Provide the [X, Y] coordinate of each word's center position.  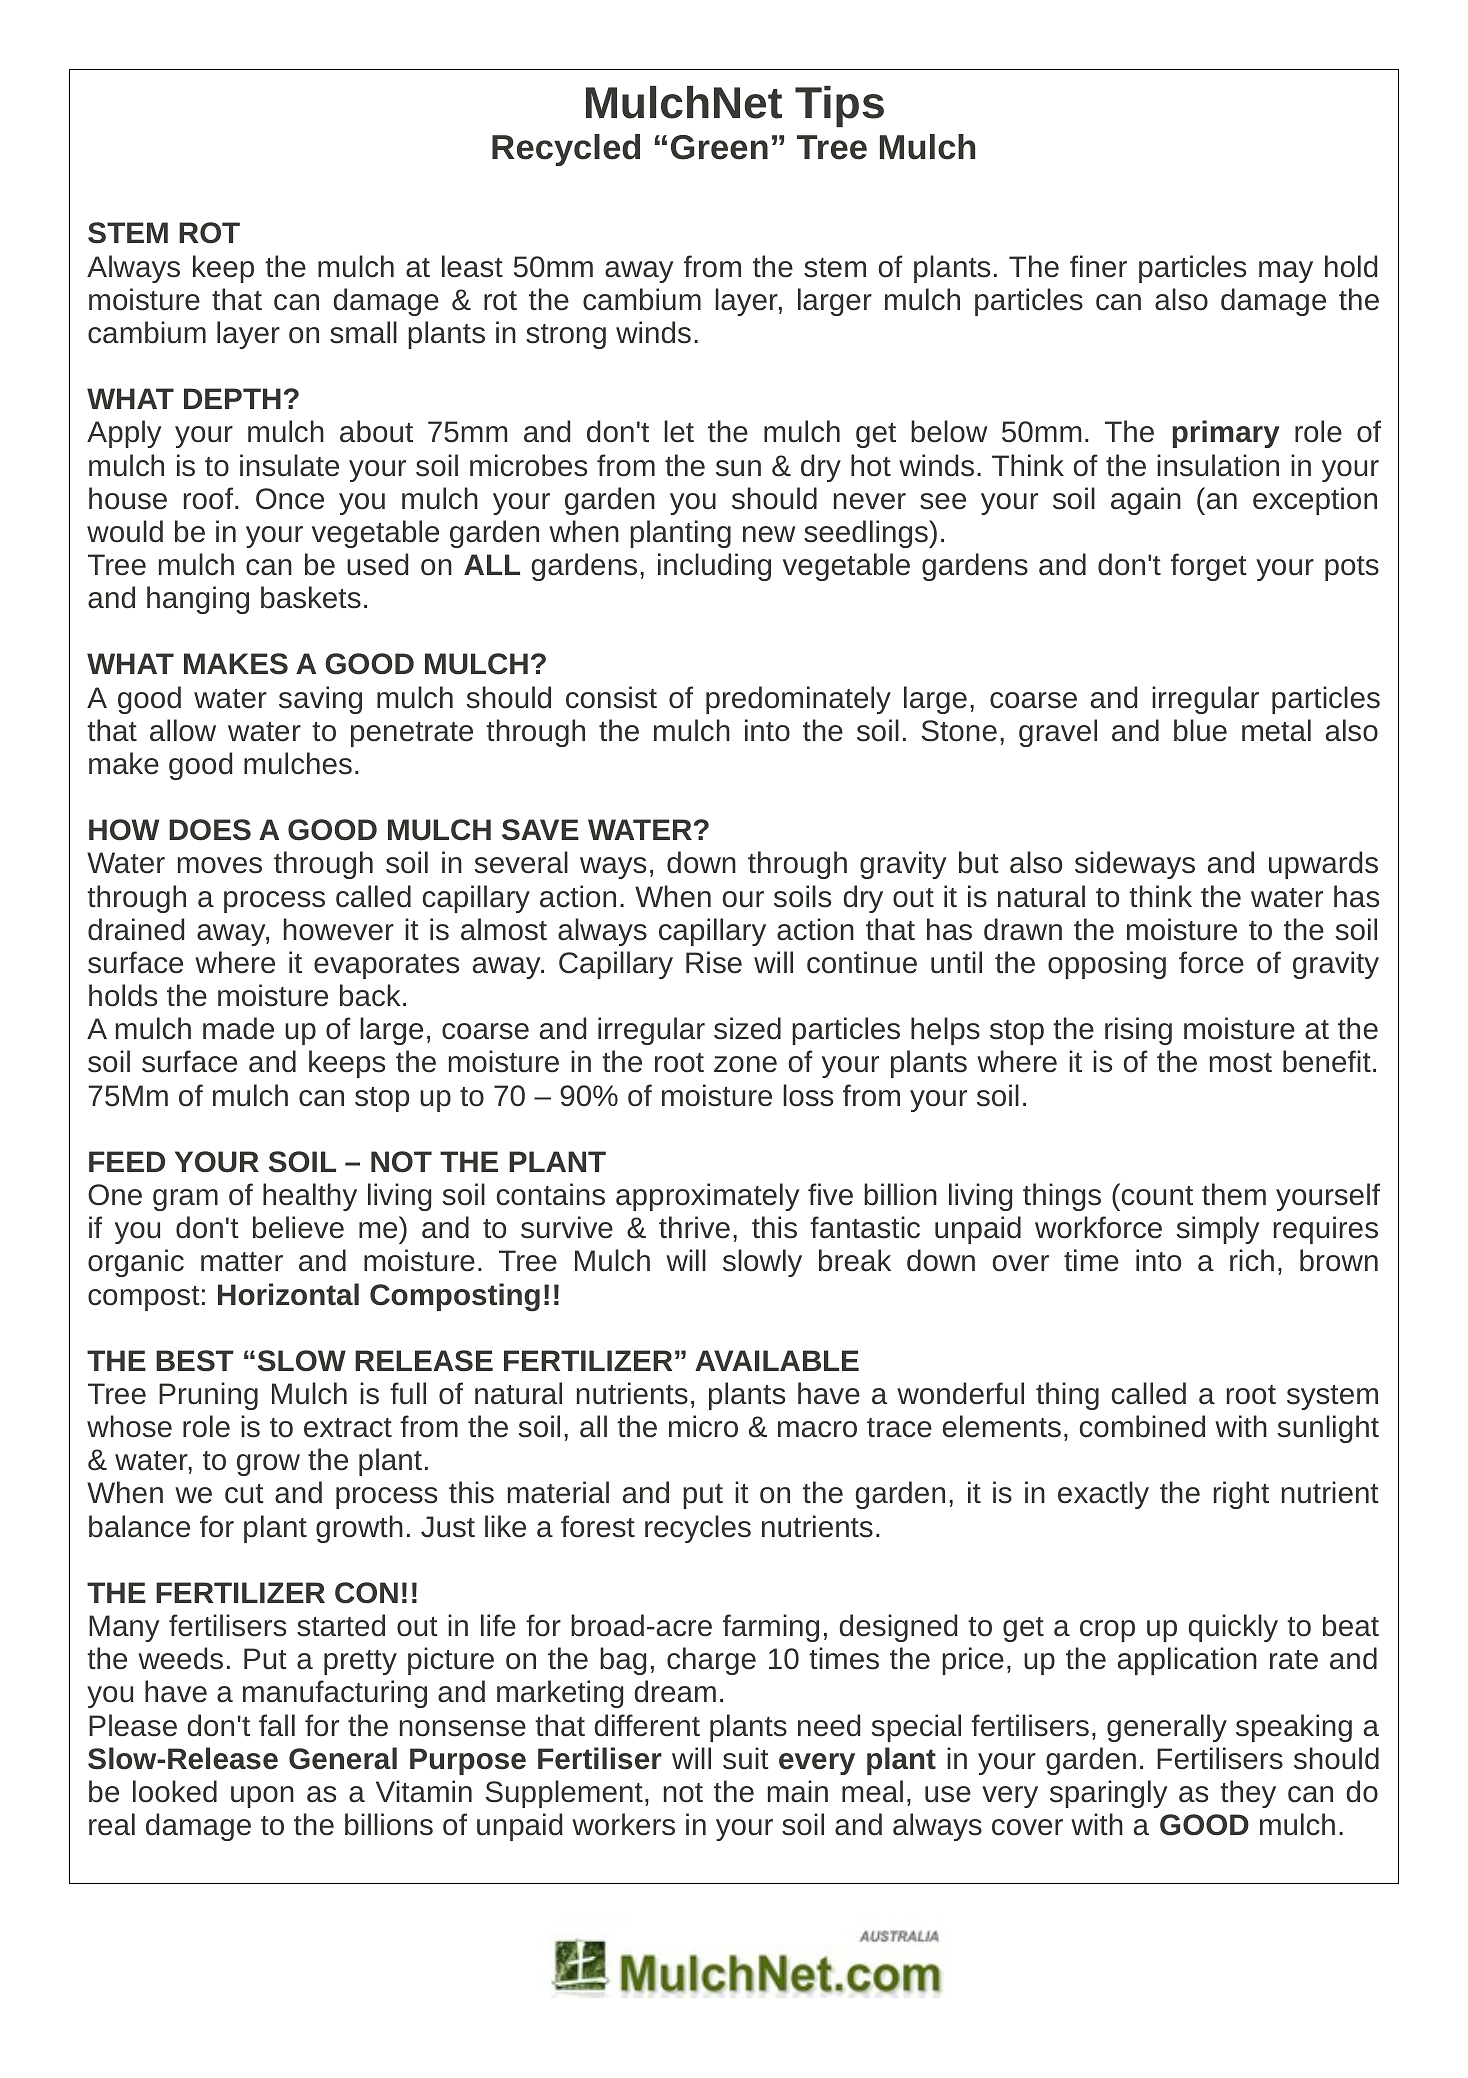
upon [262, 1797]
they [1248, 1794]
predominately [798, 700]
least [472, 266]
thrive [694, 1227]
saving [320, 700]
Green [719, 147]
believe [298, 1227]
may [1286, 272]
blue [1200, 730]
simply [1218, 1230]
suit [746, 1758]
